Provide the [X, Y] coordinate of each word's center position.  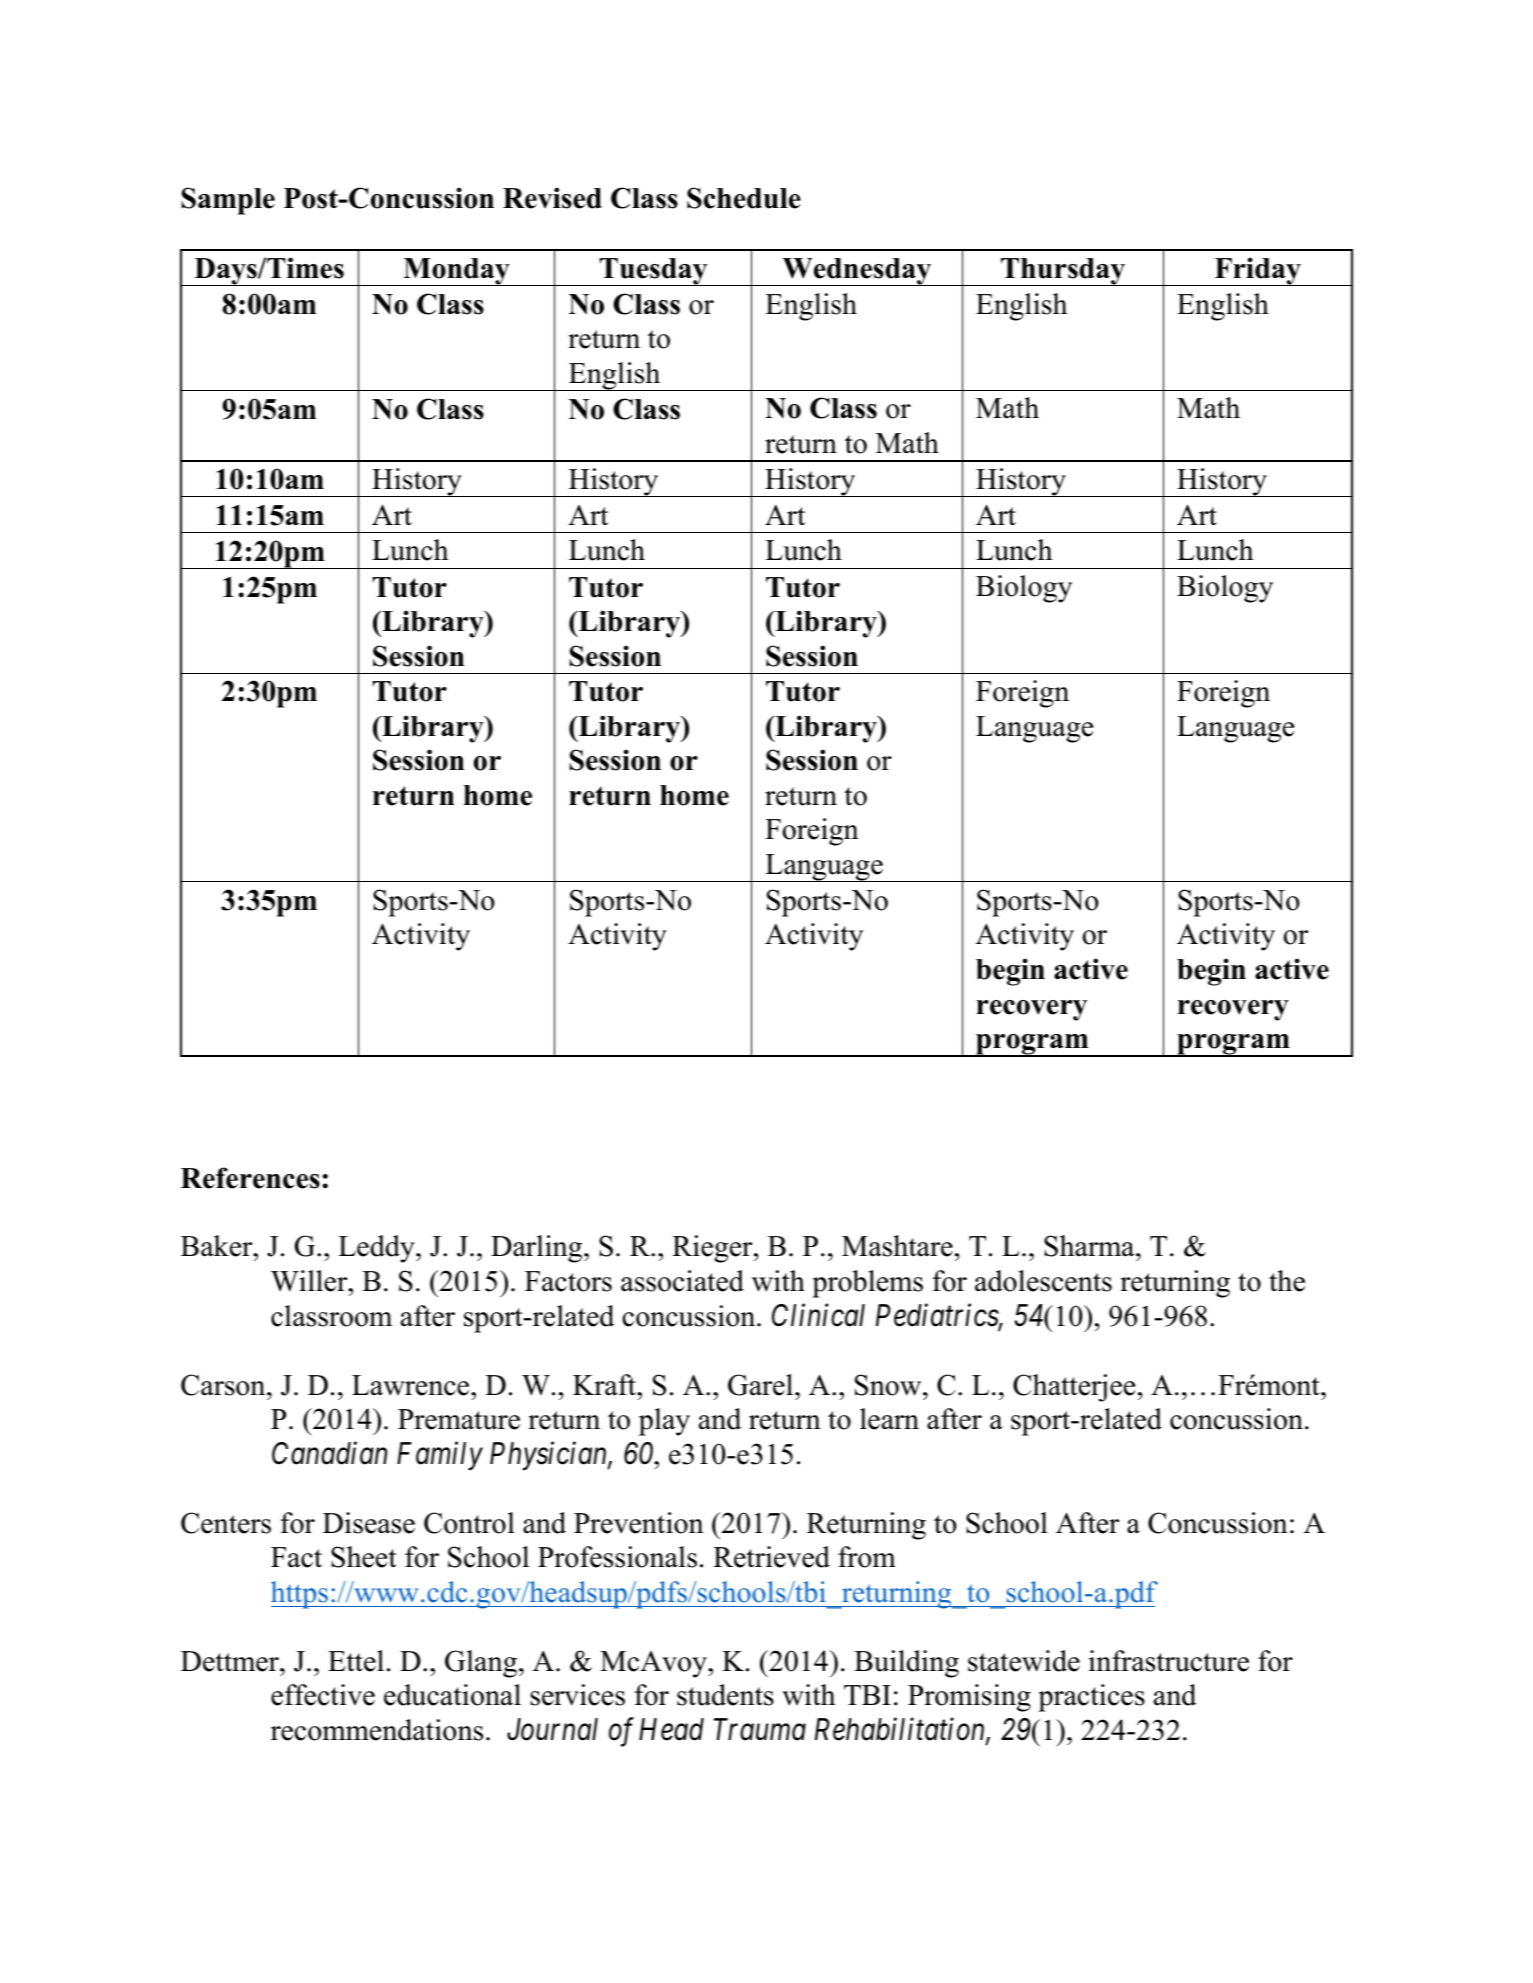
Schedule [744, 198]
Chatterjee [1074, 1388]
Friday [1257, 271]
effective [323, 1695]
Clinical [818, 1315]
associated [682, 1281]
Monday [456, 272]
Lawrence [412, 1385]
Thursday [1063, 272]
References [250, 1178]
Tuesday [654, 272]
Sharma [1090, 1246]
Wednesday [857, 272]
